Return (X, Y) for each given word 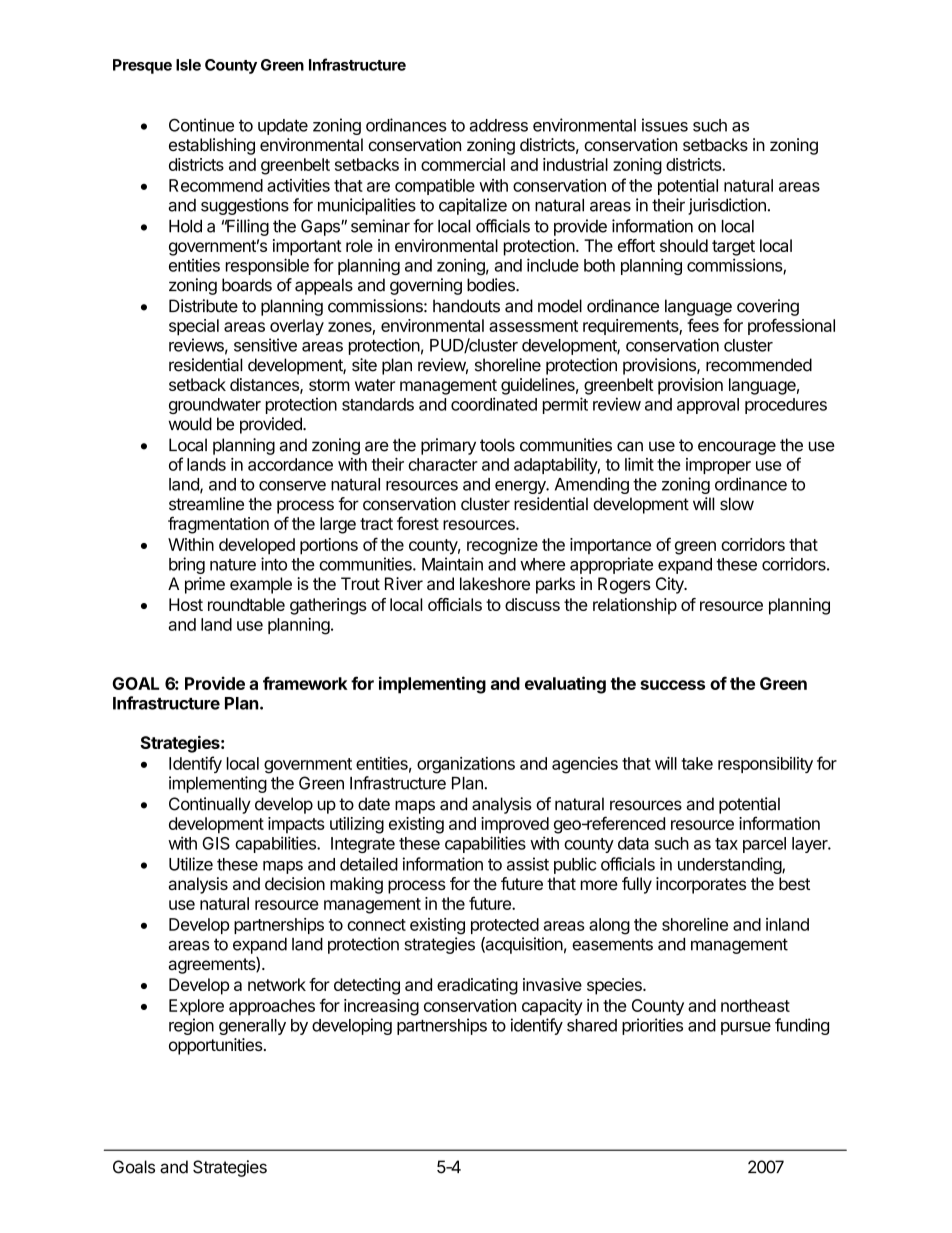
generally (252, 1027)
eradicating (477, 986)
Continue (201, 125)
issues (665, 125)
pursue (746, 1028)
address (498, 125)
